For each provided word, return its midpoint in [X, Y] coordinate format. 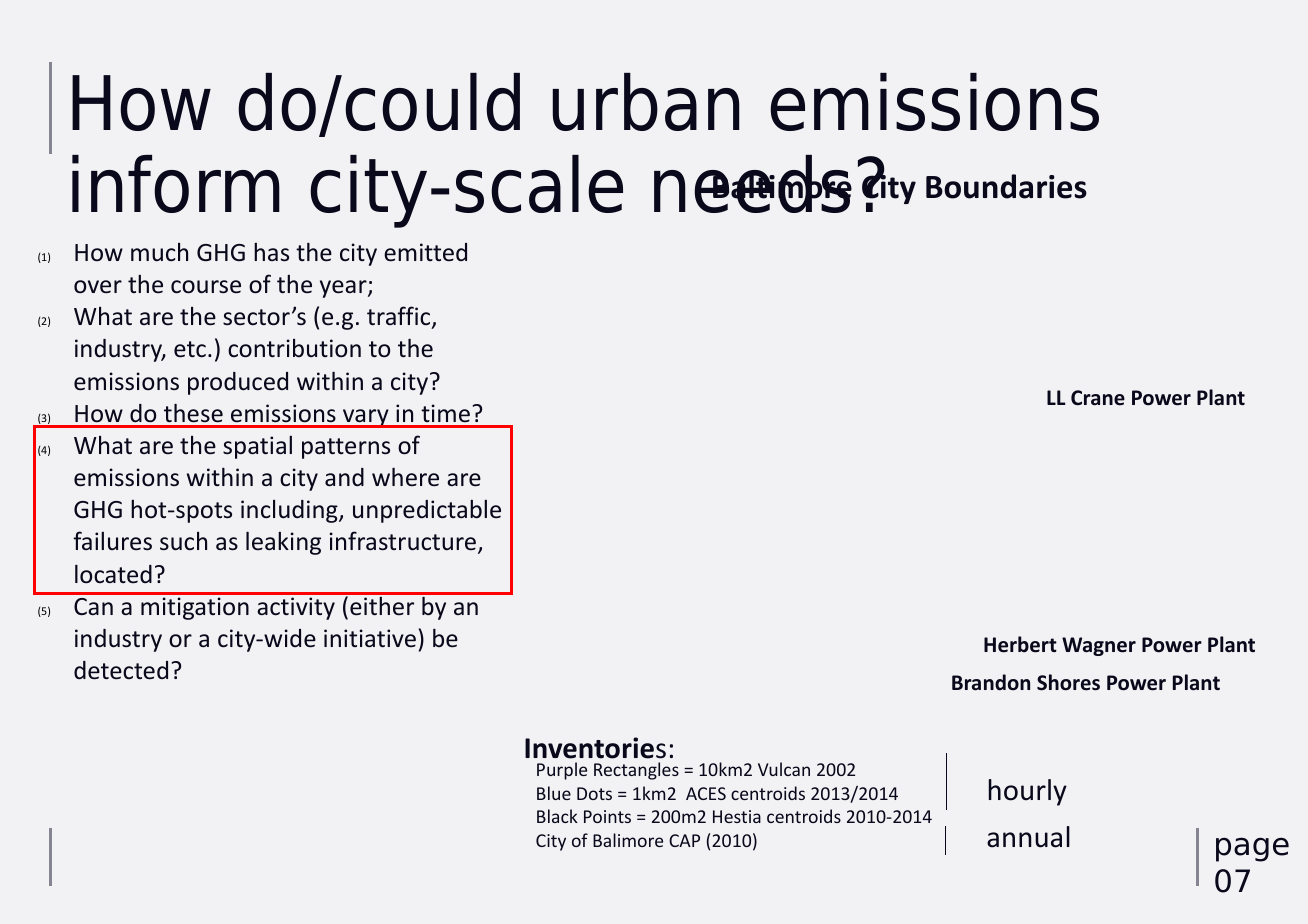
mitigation [195, 608]
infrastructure [404, 542]
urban [646, 102]
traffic [400, 317]
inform [176, 184]
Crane [1098, 398]
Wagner [1099, 646]
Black [557, 816]
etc [190, 349]
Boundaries [1006, 186]
